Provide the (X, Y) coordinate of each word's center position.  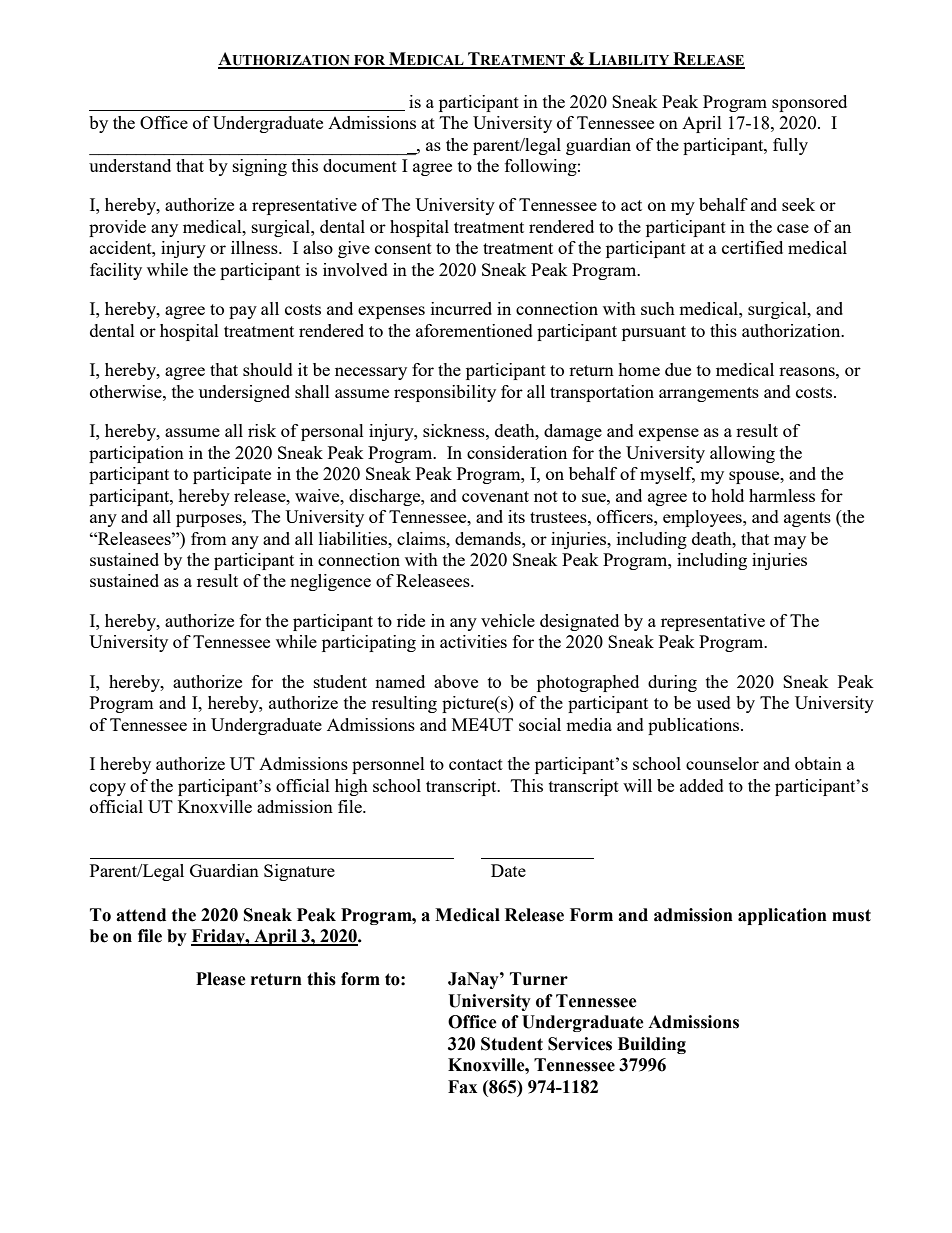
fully (790, 146)
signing (260, 167)
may (790, 542)
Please (221, 979)
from (209, 538)
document (360, 165)
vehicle (508, 620)
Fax (462, 1087)
